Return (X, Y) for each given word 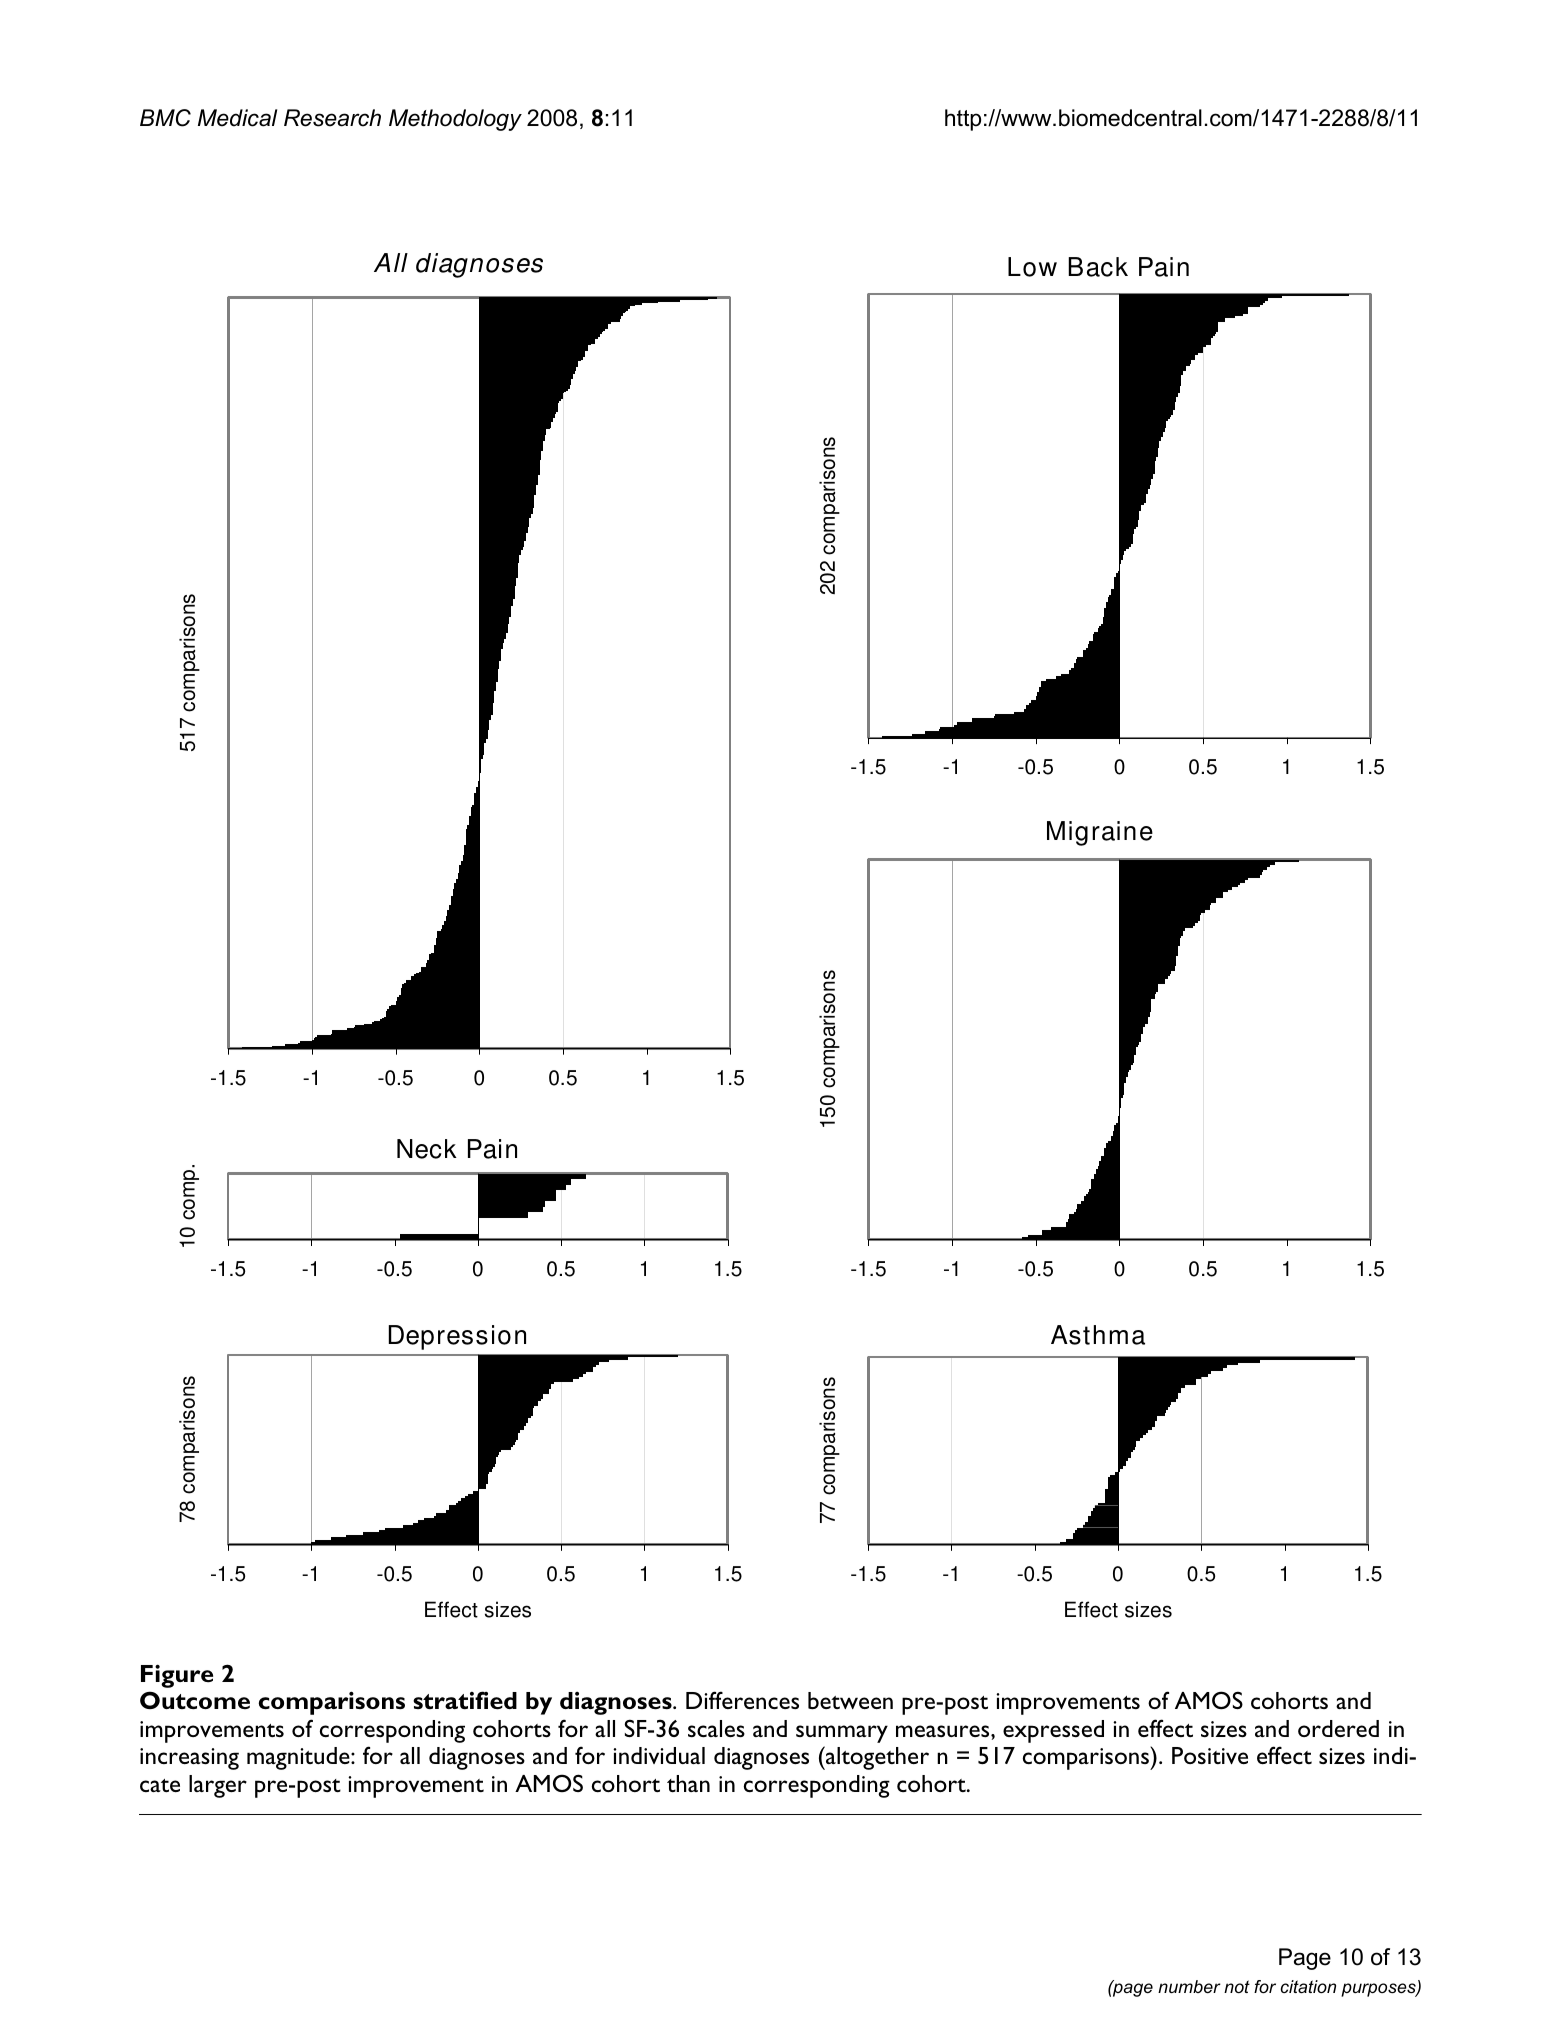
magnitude (299, 1758)
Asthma (1098, 1335)
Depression (457, 1337)
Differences (742, 1700)
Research (332, 118)
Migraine (1100, 833)
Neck (427, 1149)
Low (1032, 267)
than (688, 1783)
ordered (1338, 1728)
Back (1098, 267)
